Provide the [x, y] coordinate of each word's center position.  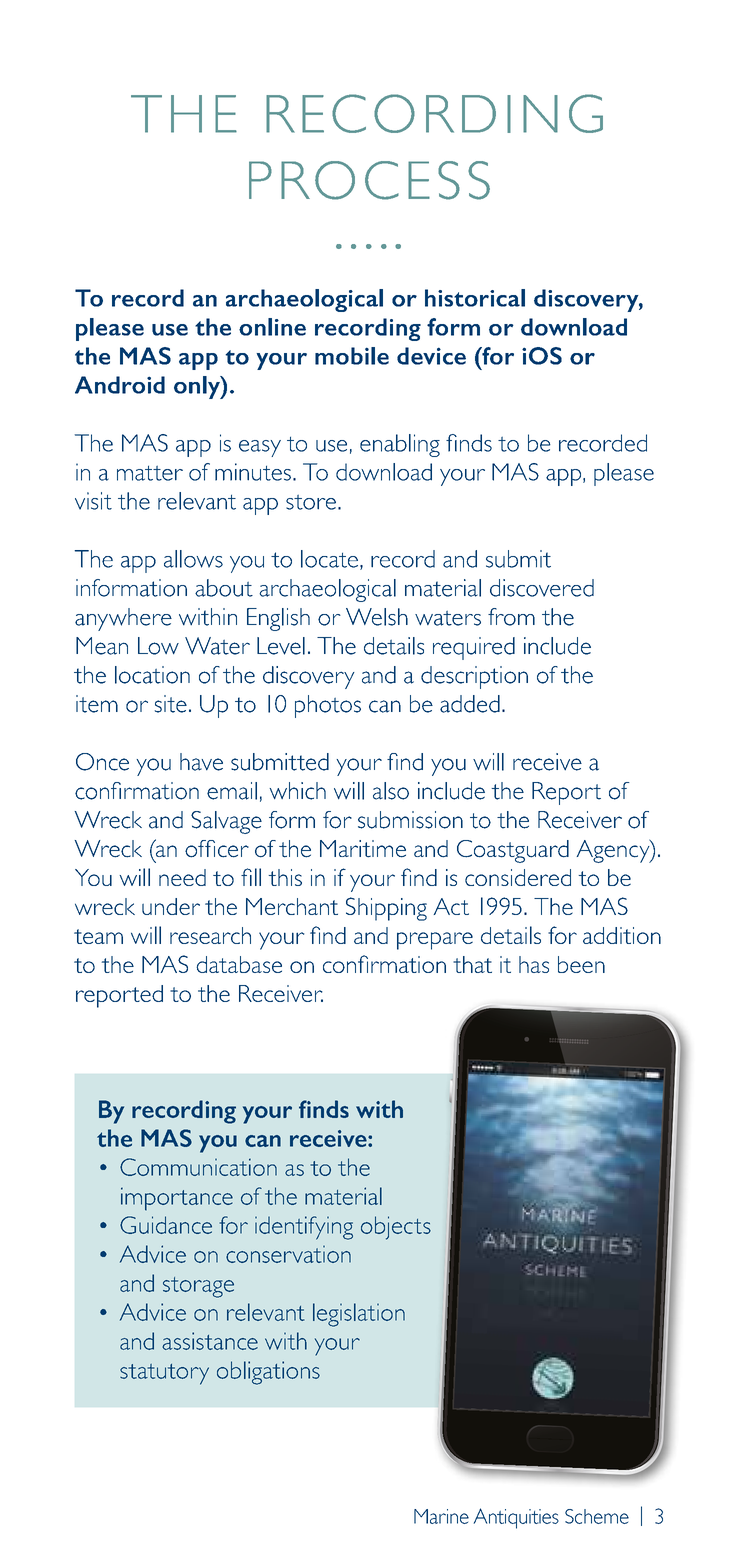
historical [475, 298]
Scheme [597, 1516]
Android [120, 385]
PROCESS [369, 180]
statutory [164, 1374]
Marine [441, 1516]
